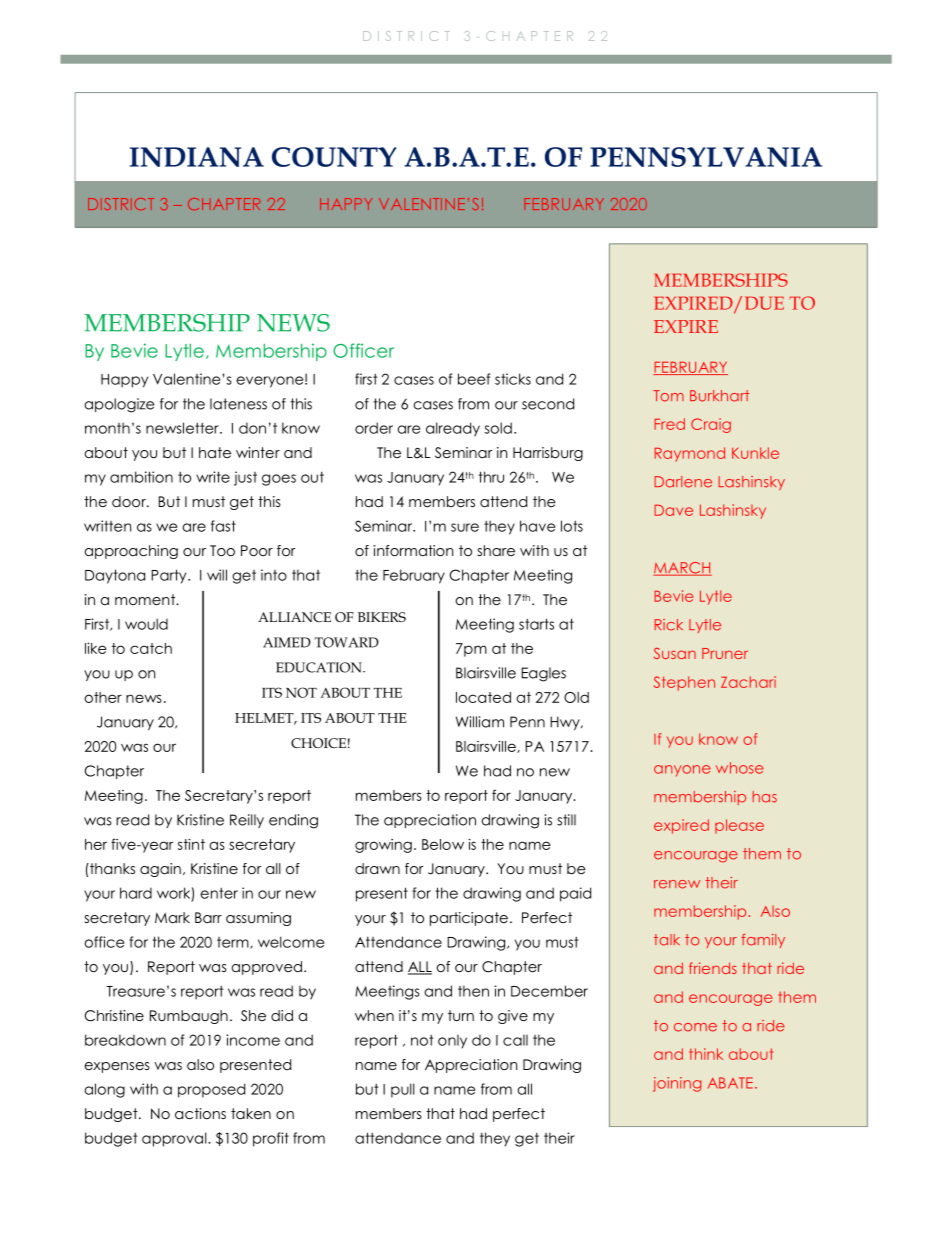 Image resolution: width=952 pixels, height=1233 pixels. Describe the element at coordinates (151, 648) in the image. I see `catch` at that location.
